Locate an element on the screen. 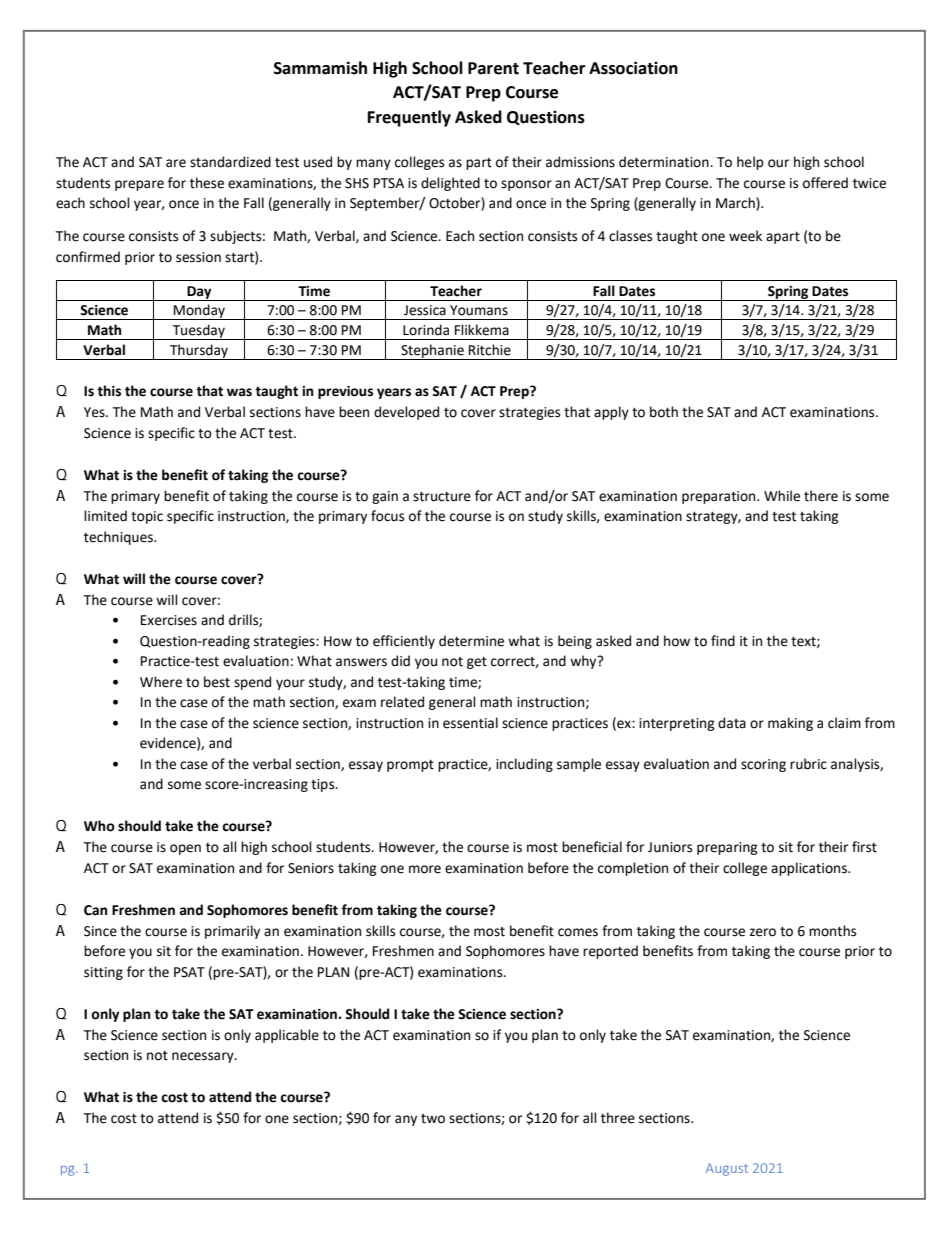 This screenshot has height=1233, width=952. scoring is located at coordinates (763, 765).
